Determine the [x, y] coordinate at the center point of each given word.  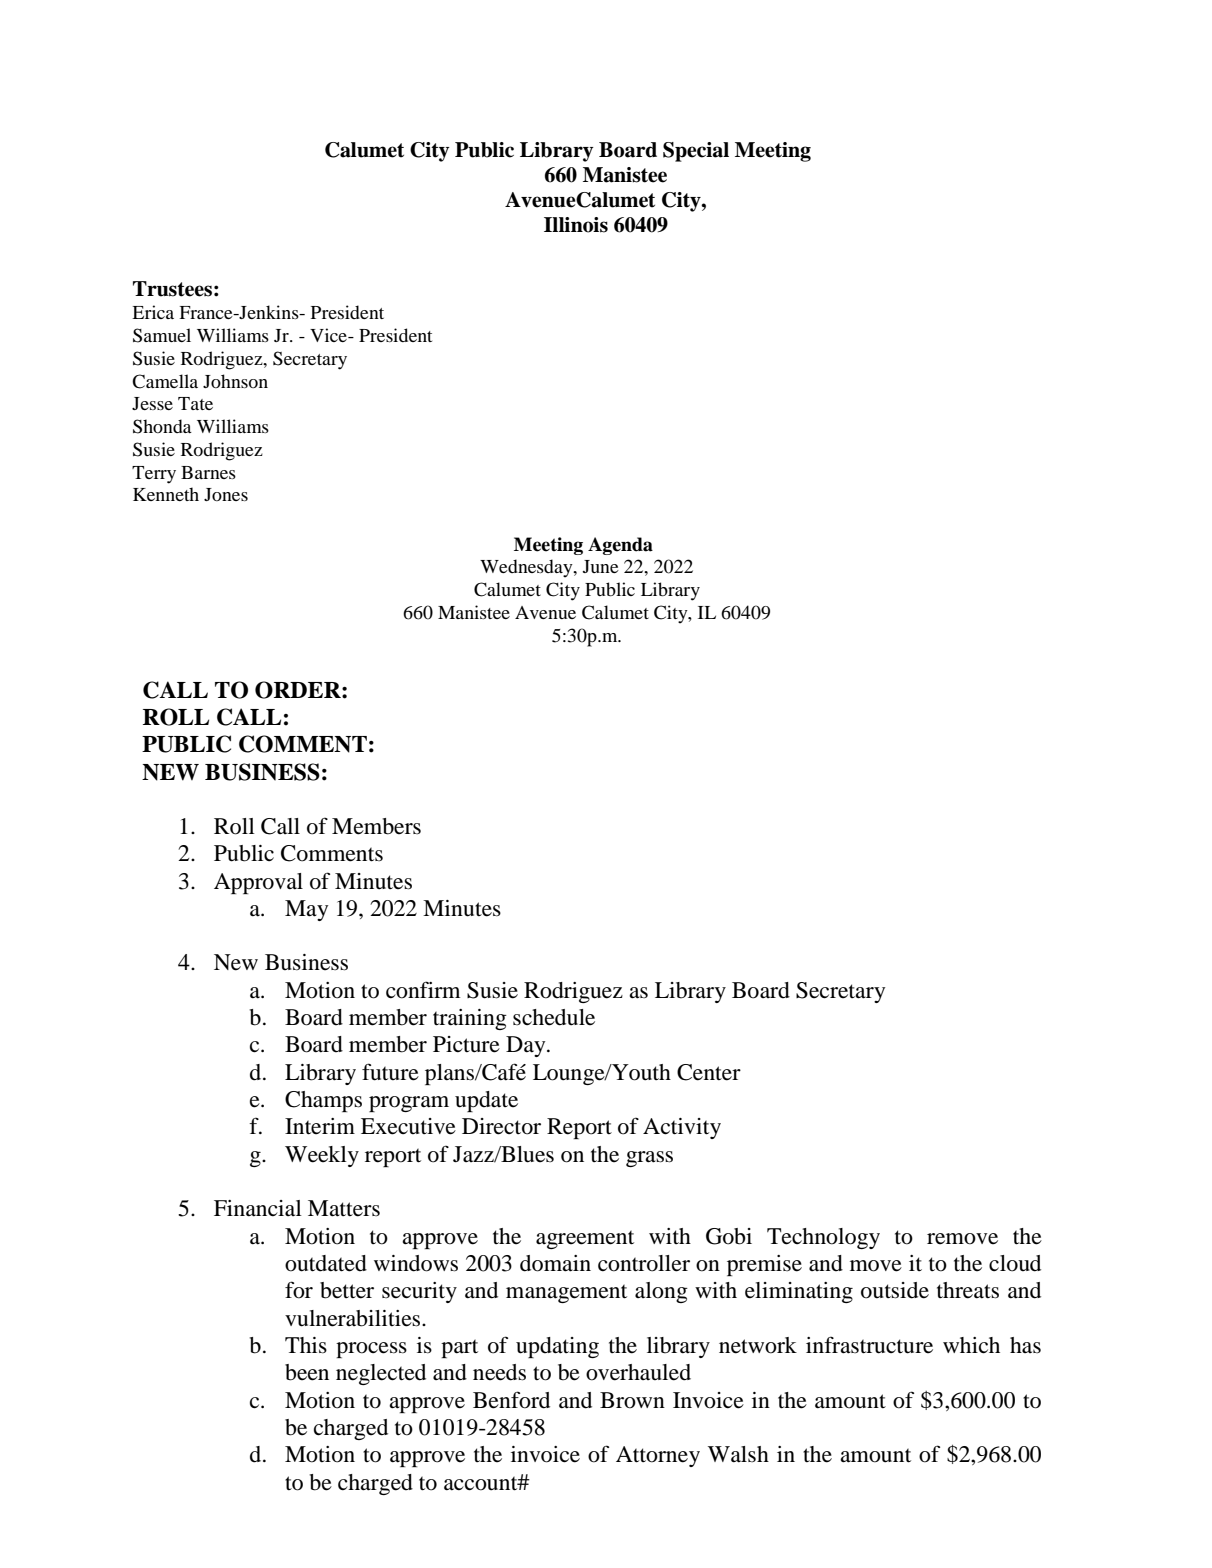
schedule [554, 1017]
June [601, 566]
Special [696, 152]
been [307, 1372]
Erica [153, 312]
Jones [226, 494]
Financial [258, 1208]
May [306, 910]
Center [709, 1072]
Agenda [620, 546]
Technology [823, 1238]
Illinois [576, 225]
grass [649, 1159]
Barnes [208, 472]
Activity [682, 1128]
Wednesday [527, 568]
